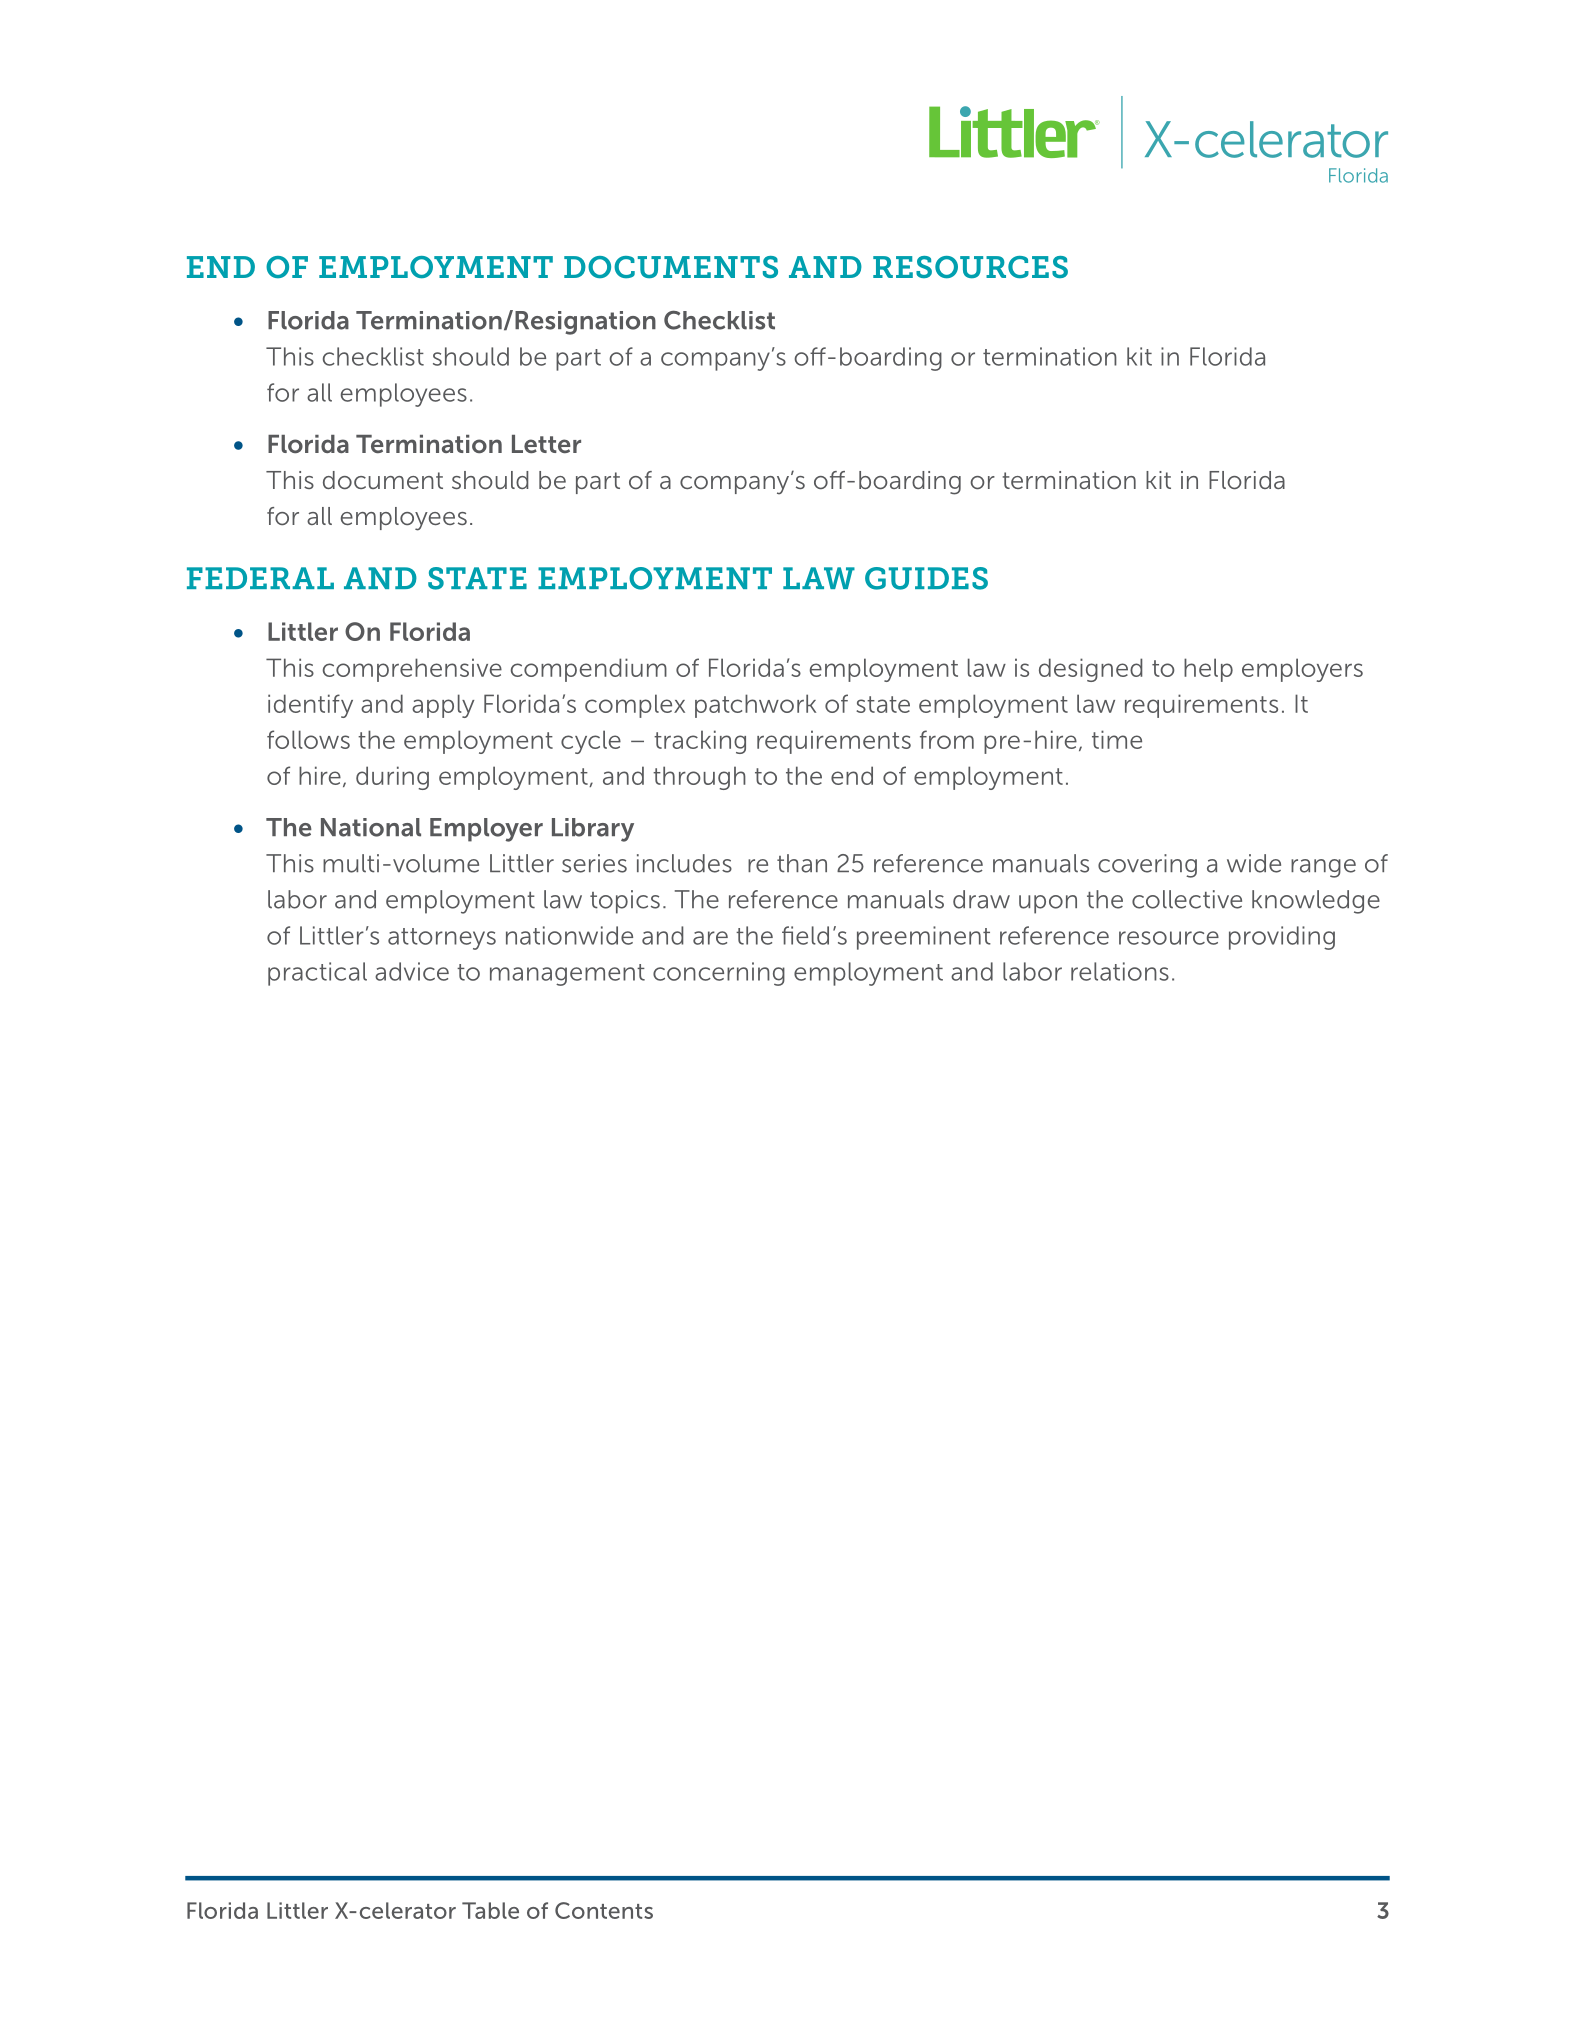 The image size is (1575, 2038). I want to click on Letter, so click(546, 444).
